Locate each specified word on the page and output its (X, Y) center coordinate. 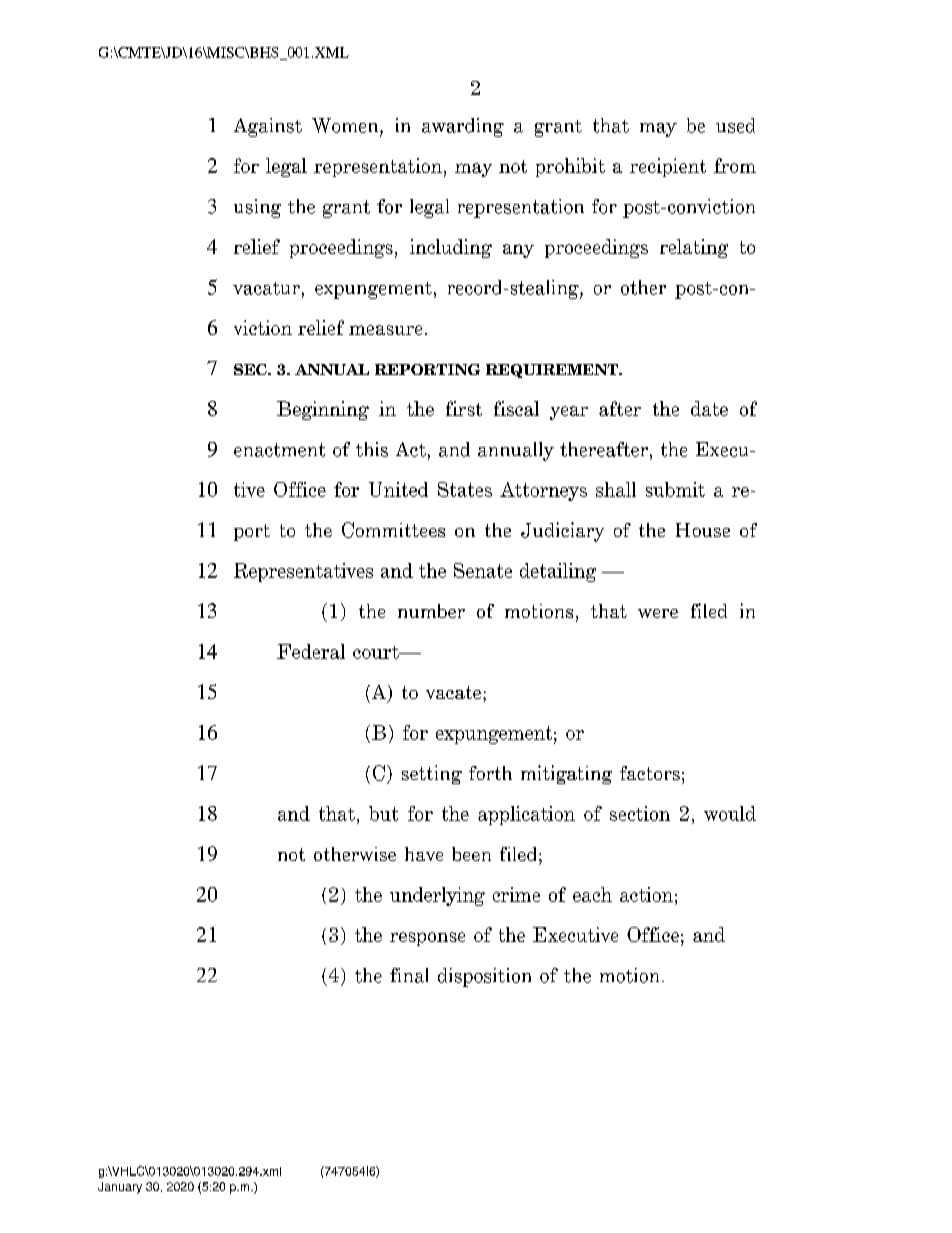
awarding (463, 127)
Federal (311, 651)
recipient (668, 167)
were (658, 613)
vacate (453, 692)
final (409, 975)
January (120, 1188)
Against (268, 127)
